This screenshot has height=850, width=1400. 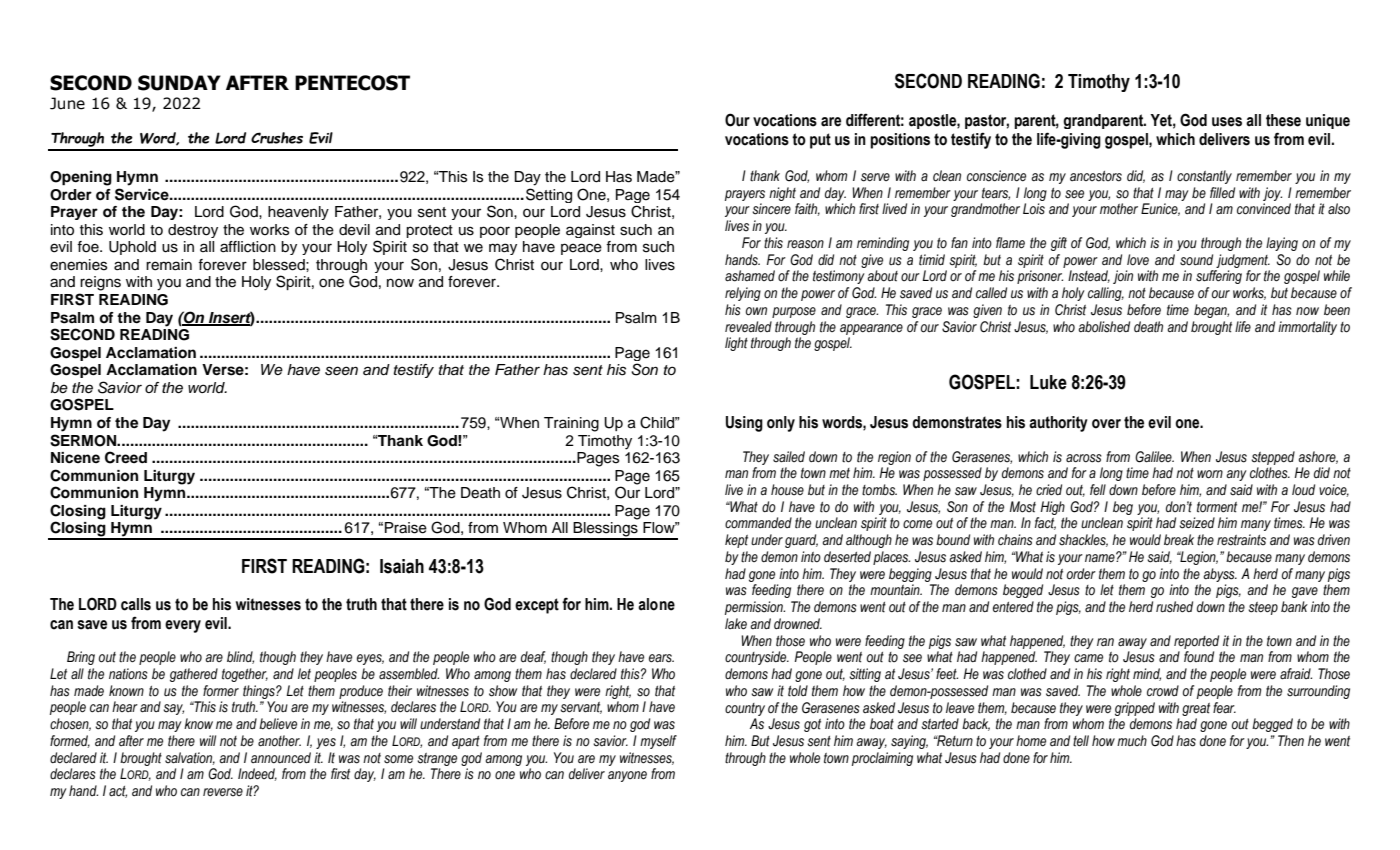 I want to click on put, so click(x=820, y=141).
